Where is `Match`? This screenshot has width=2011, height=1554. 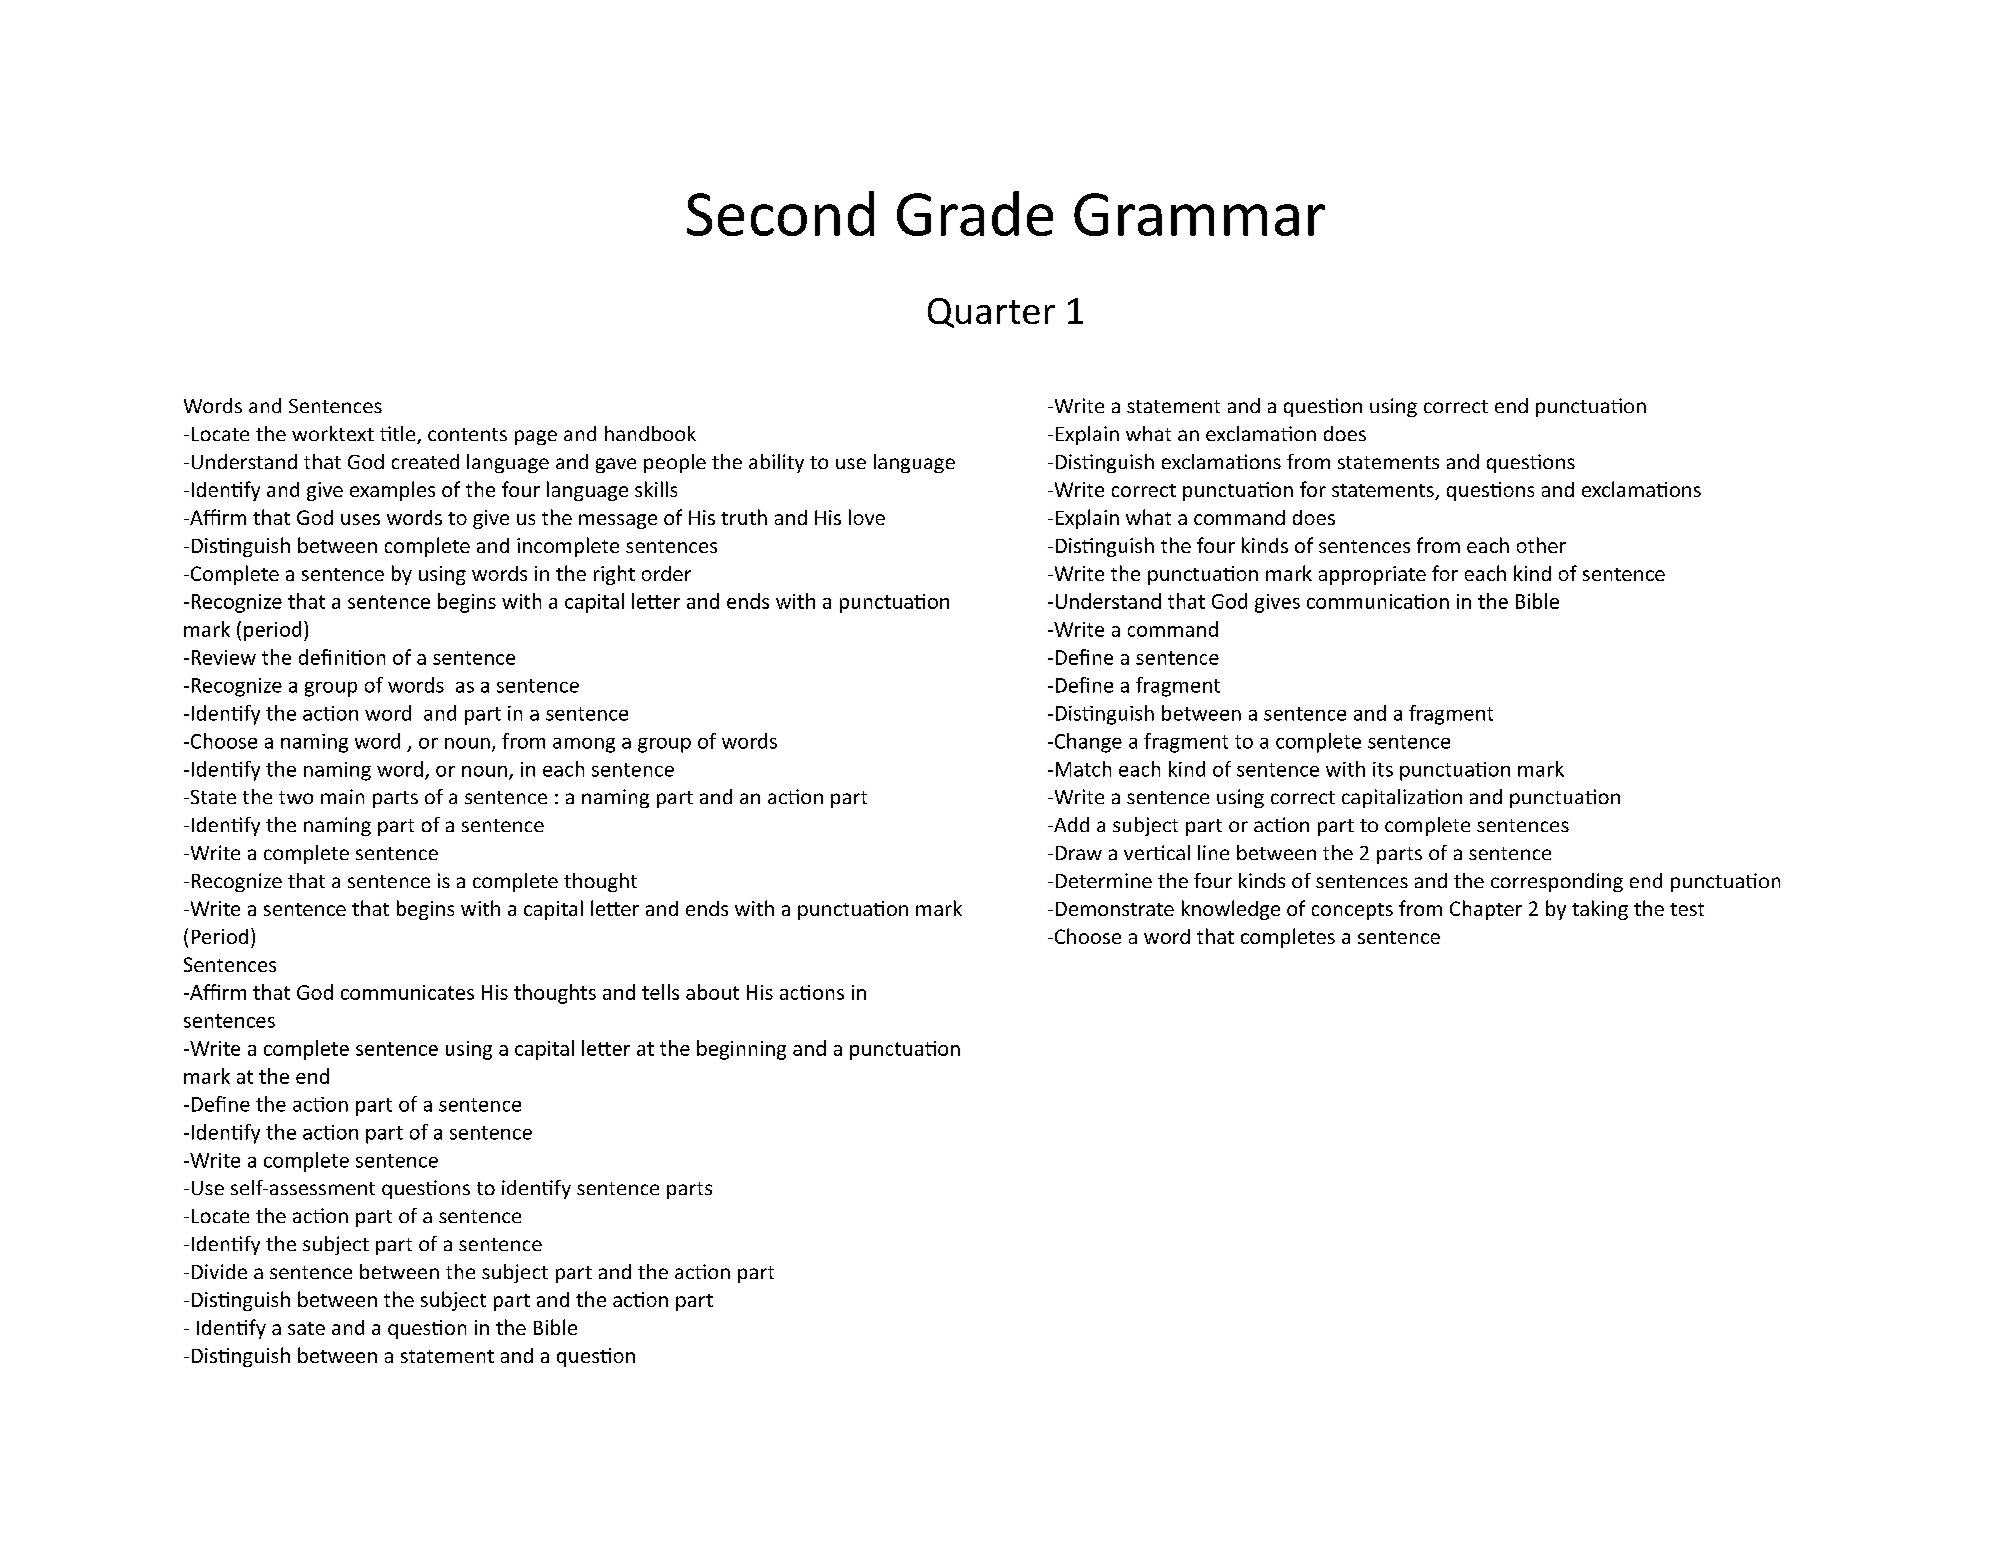 Match is located at coordinates (1083, 769).
